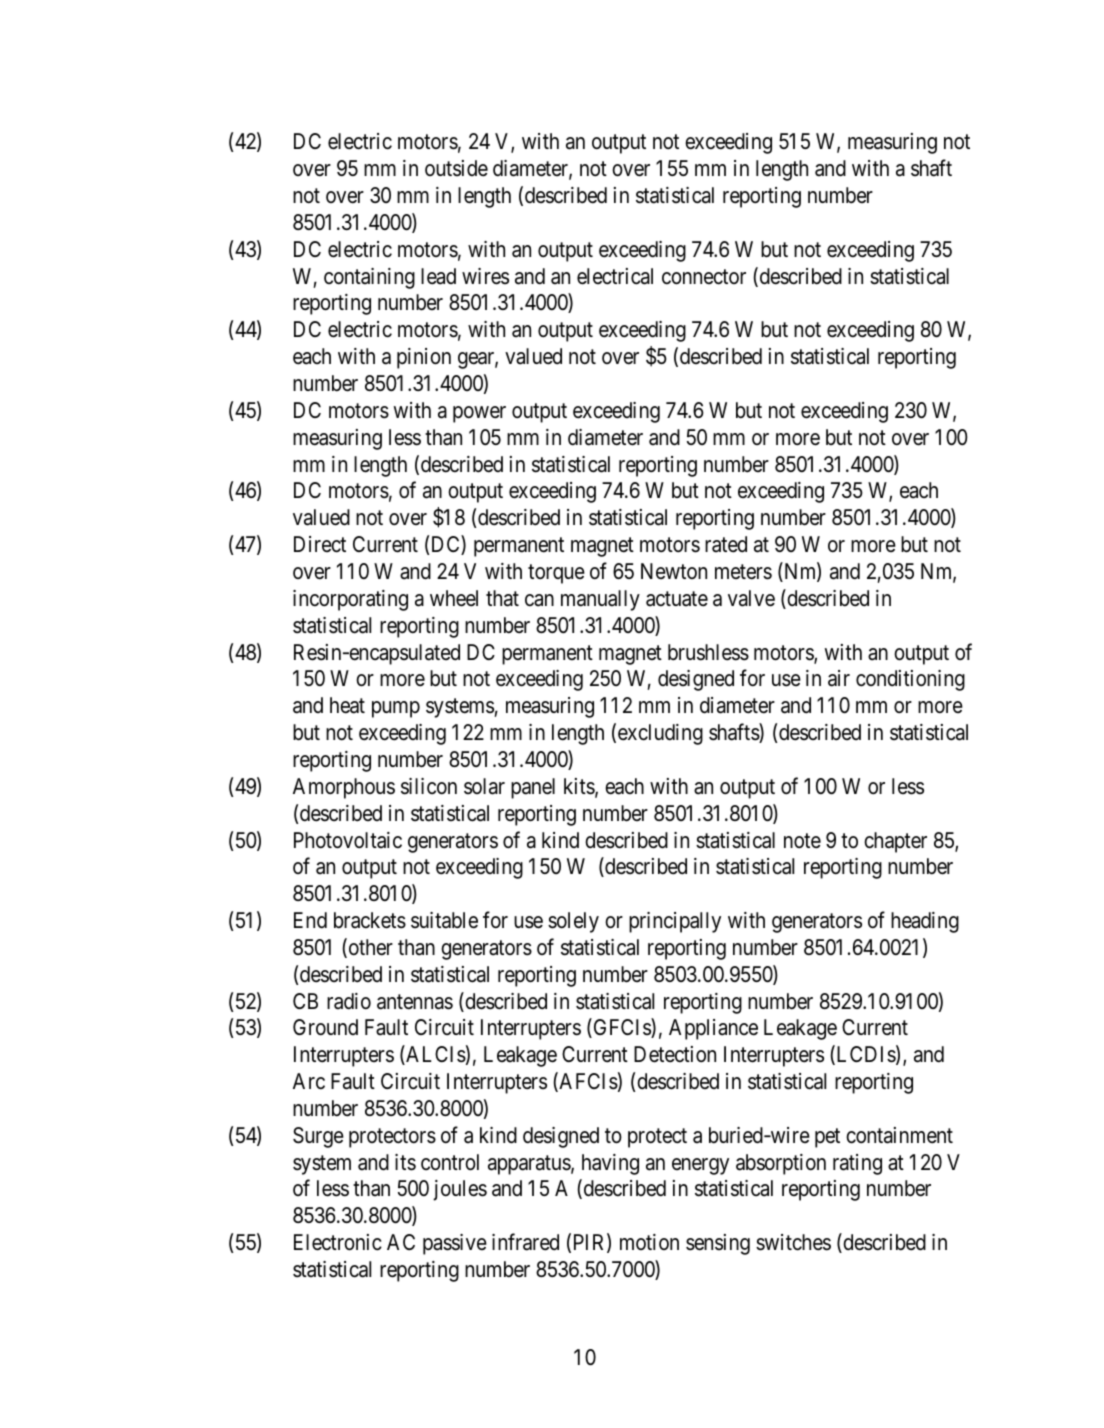 This image has height=1428, width=1104. Describe the element at coordinates (396, 709) in the image. I see `pump` at that location.
